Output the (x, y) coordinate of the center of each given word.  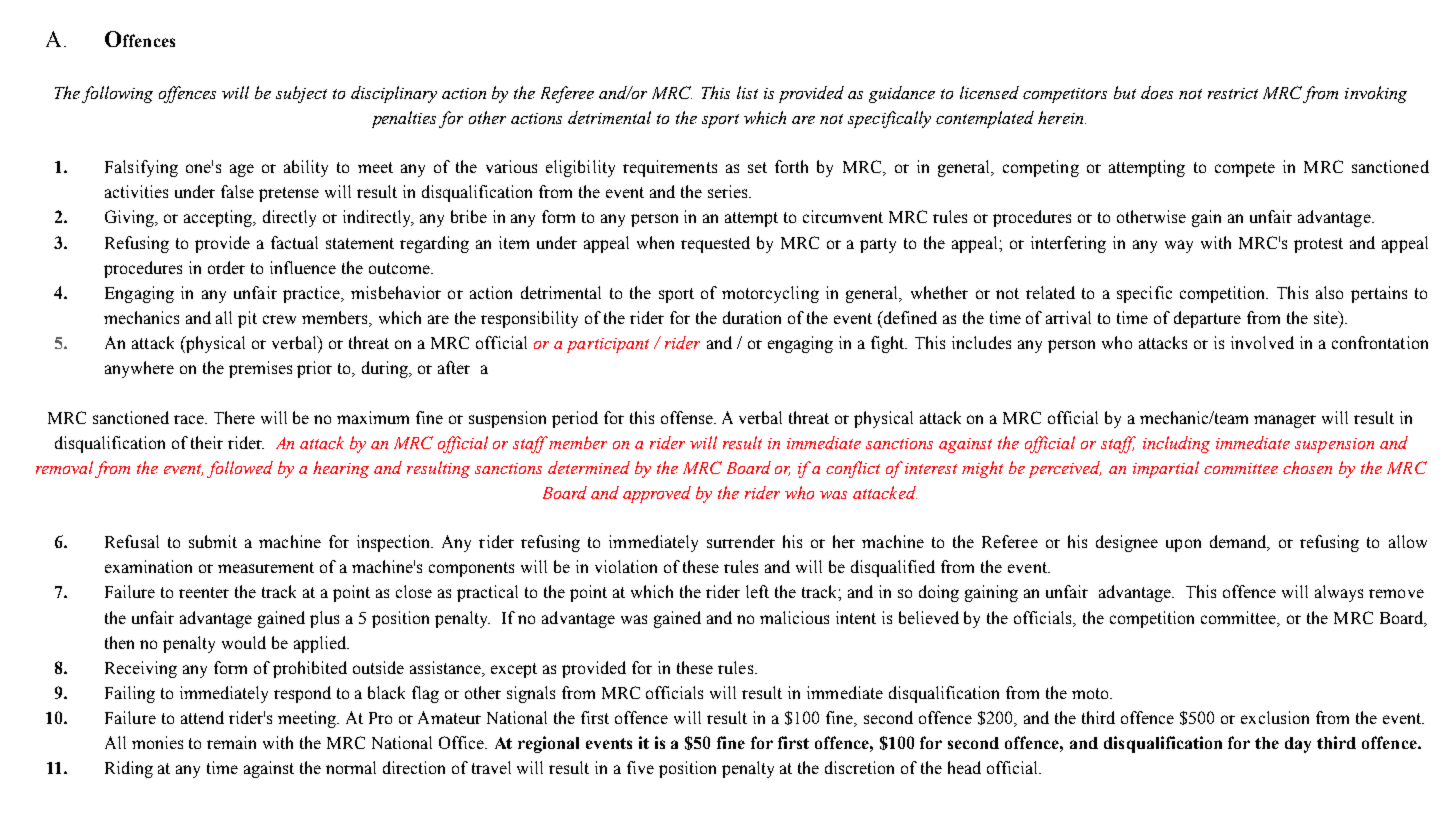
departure (1207, 319)
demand (1239, 543)
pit (247, 319)
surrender (741, 541)
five (640, 767)
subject (301, 94)
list (747, 92)
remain (231, 742)
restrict (1233, 93)
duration (752, 317)
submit (213, 541)
